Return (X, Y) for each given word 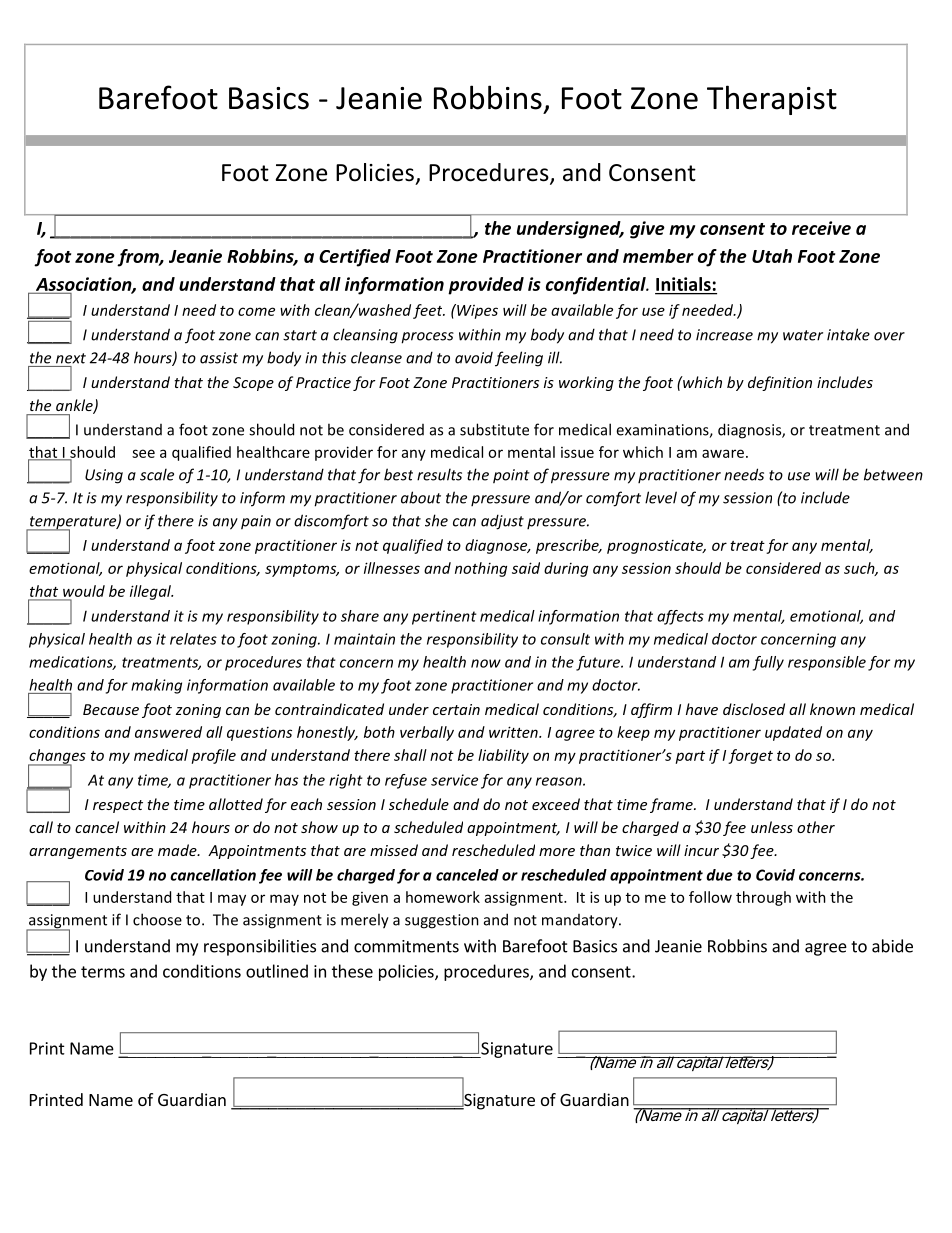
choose (157, 919)
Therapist (772, 100)
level (661, 497)
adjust (502, 522)
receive (821, 228)
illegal (151, 592)
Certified (355, 258)
